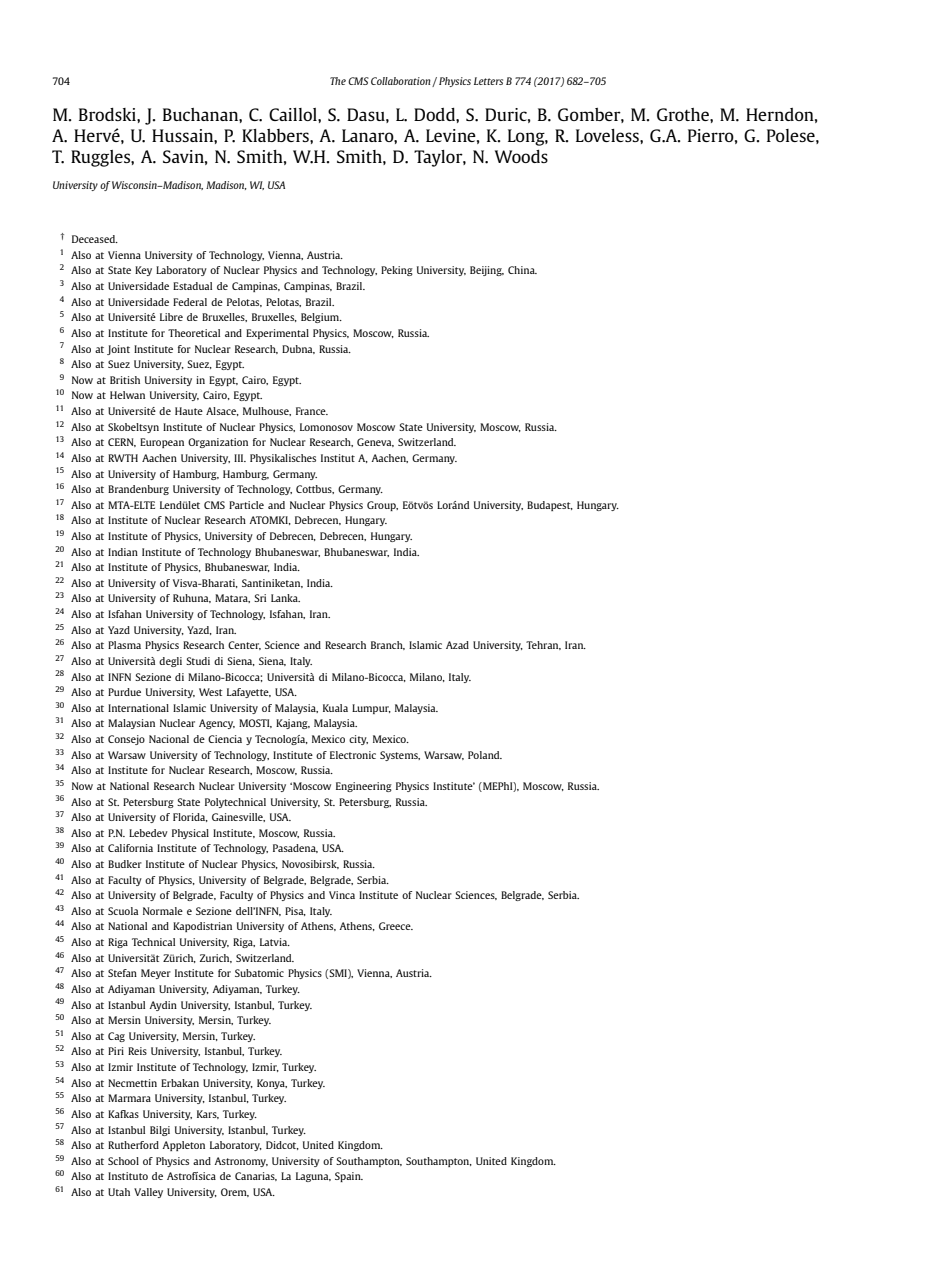 This screenshot has height=1270, width=952. What do you see at coordinates (162, 443) in the screenshot?
I see `European` at bounding box center [162, 443].
